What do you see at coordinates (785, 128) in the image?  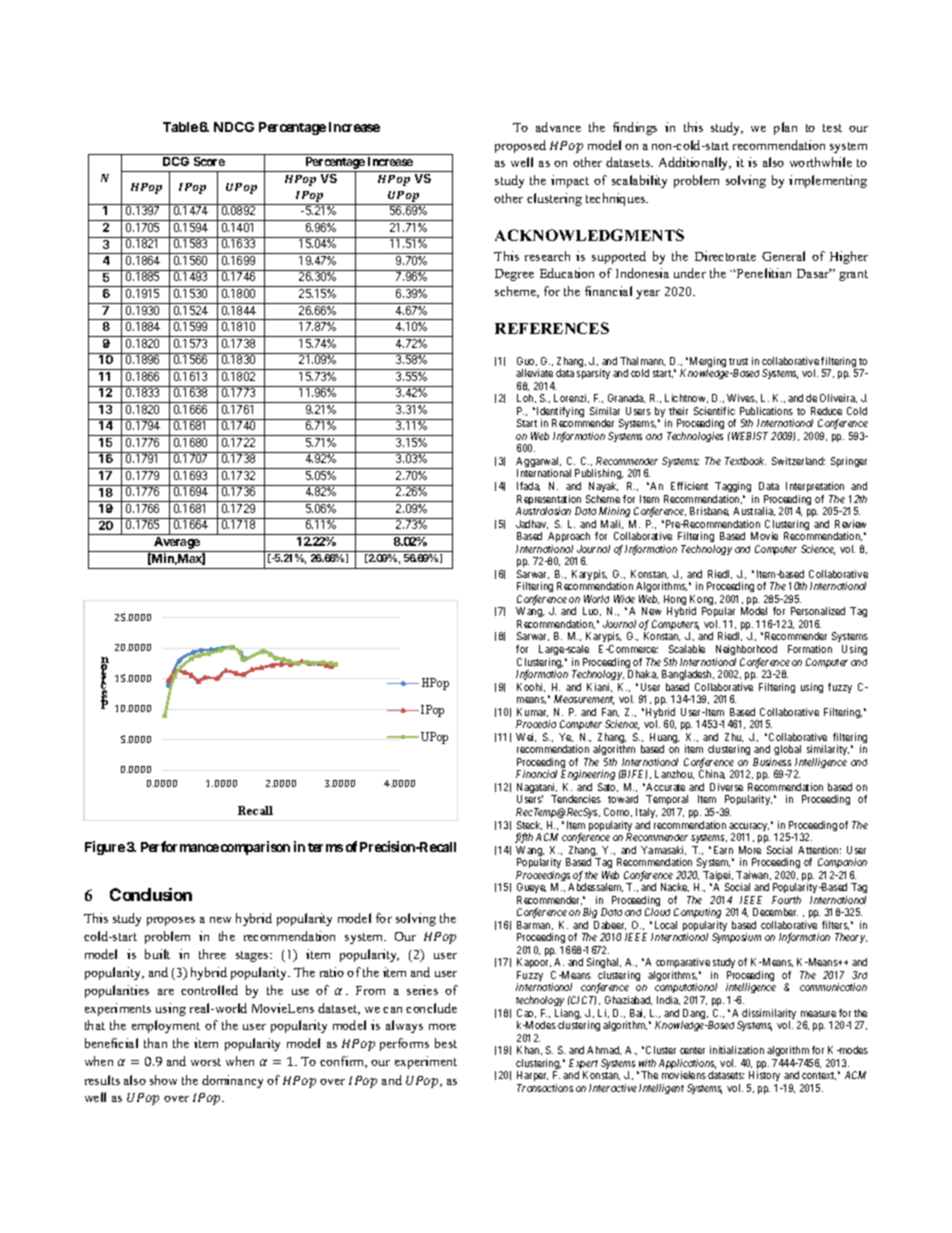 I see `plan` at bounding box center [785, 128].
